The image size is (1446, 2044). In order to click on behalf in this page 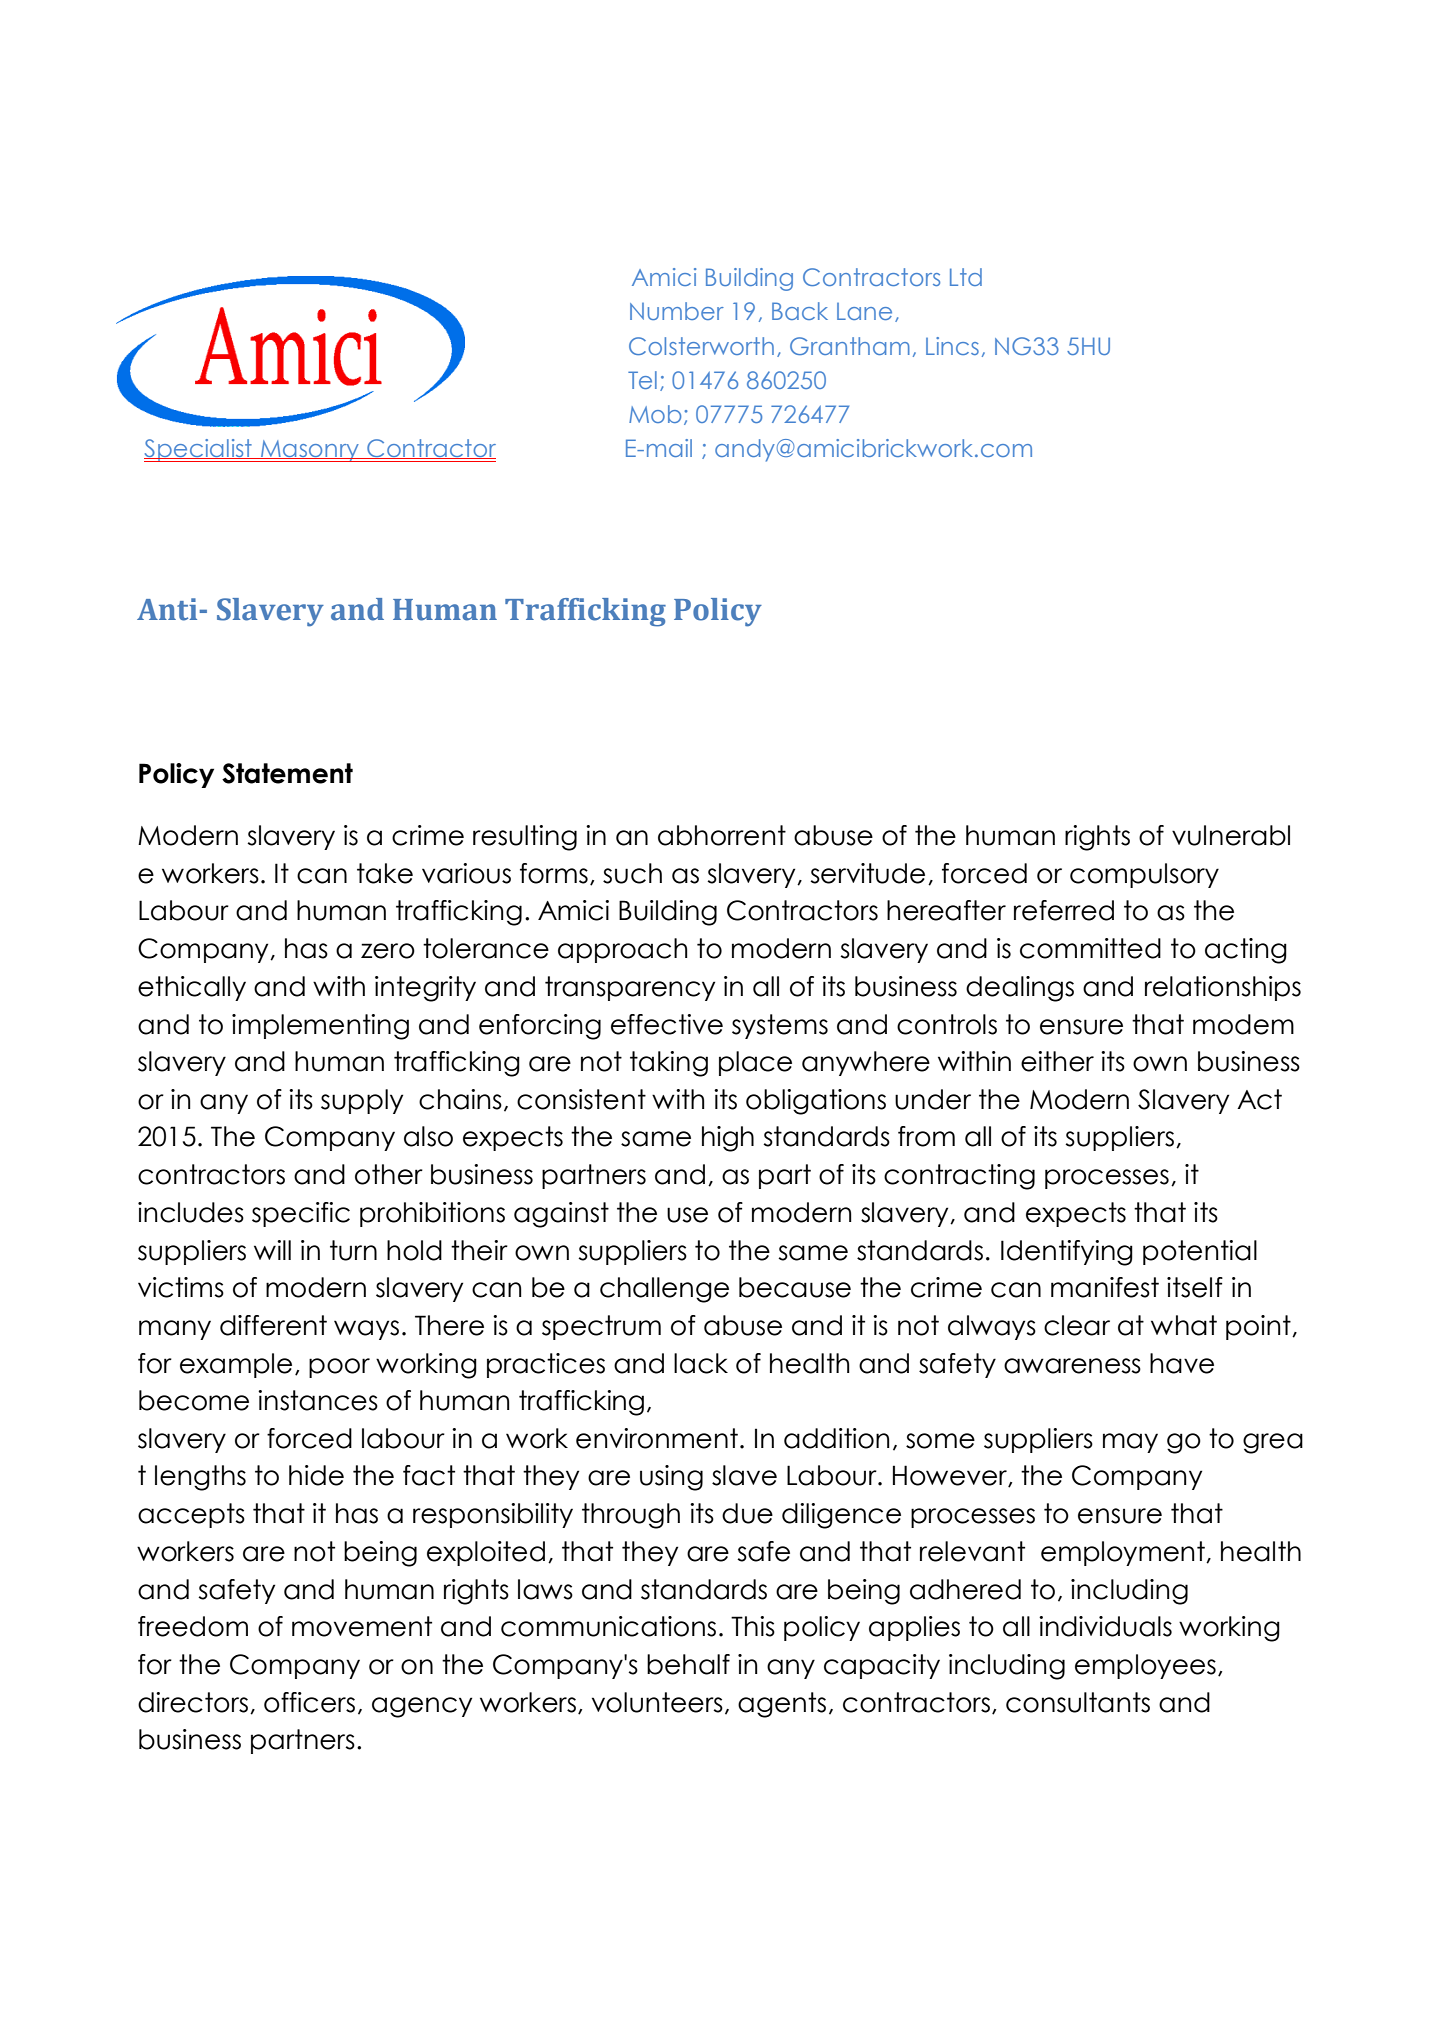, I will do `click(688, 1664)`.
